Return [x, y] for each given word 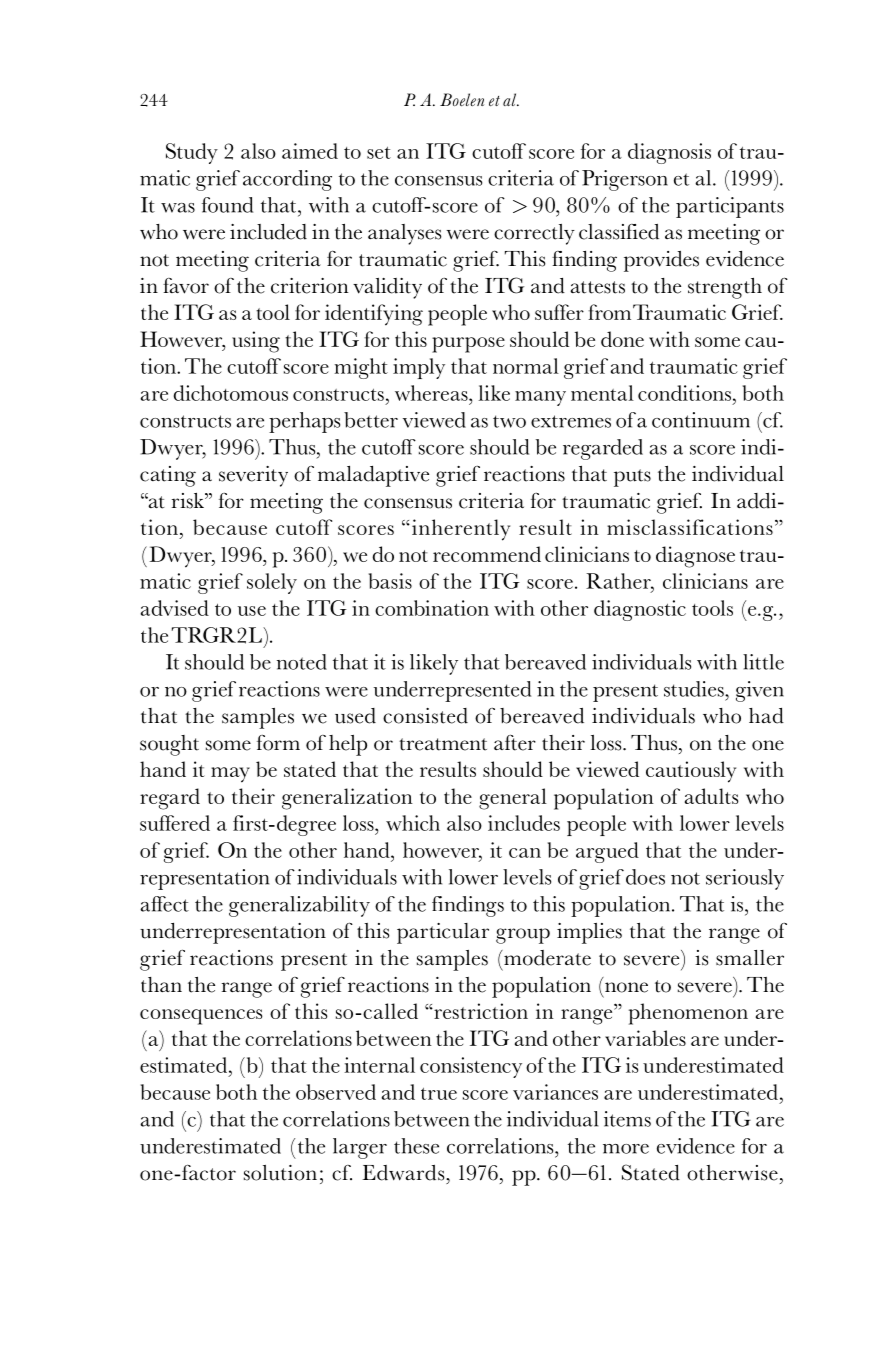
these [416, 1146]
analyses [405, 234]
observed [336, 1092]
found [227, 205]
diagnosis [669, 153]
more [626, 1149]
